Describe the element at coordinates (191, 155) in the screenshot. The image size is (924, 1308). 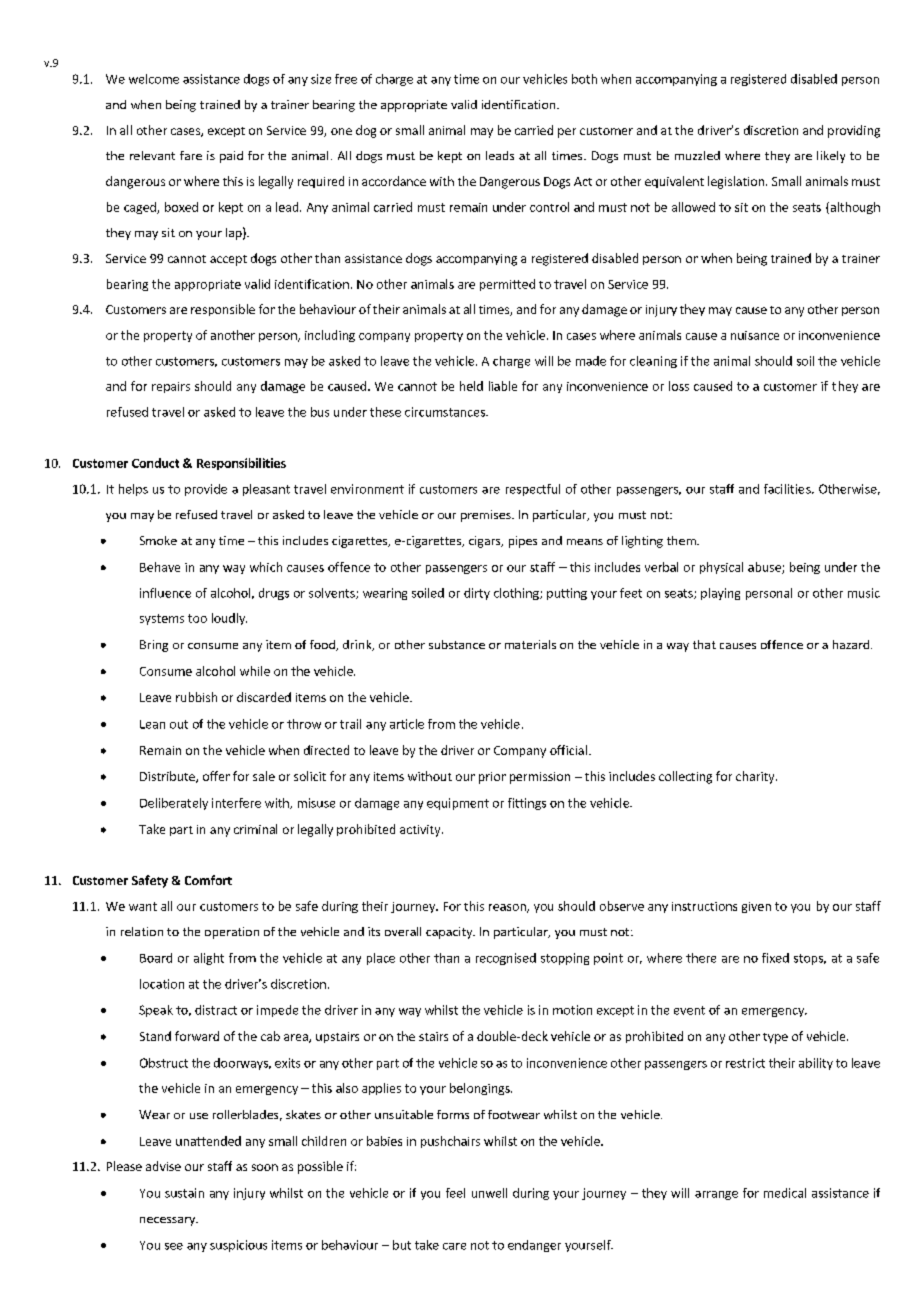
I see `fare` at that location.
